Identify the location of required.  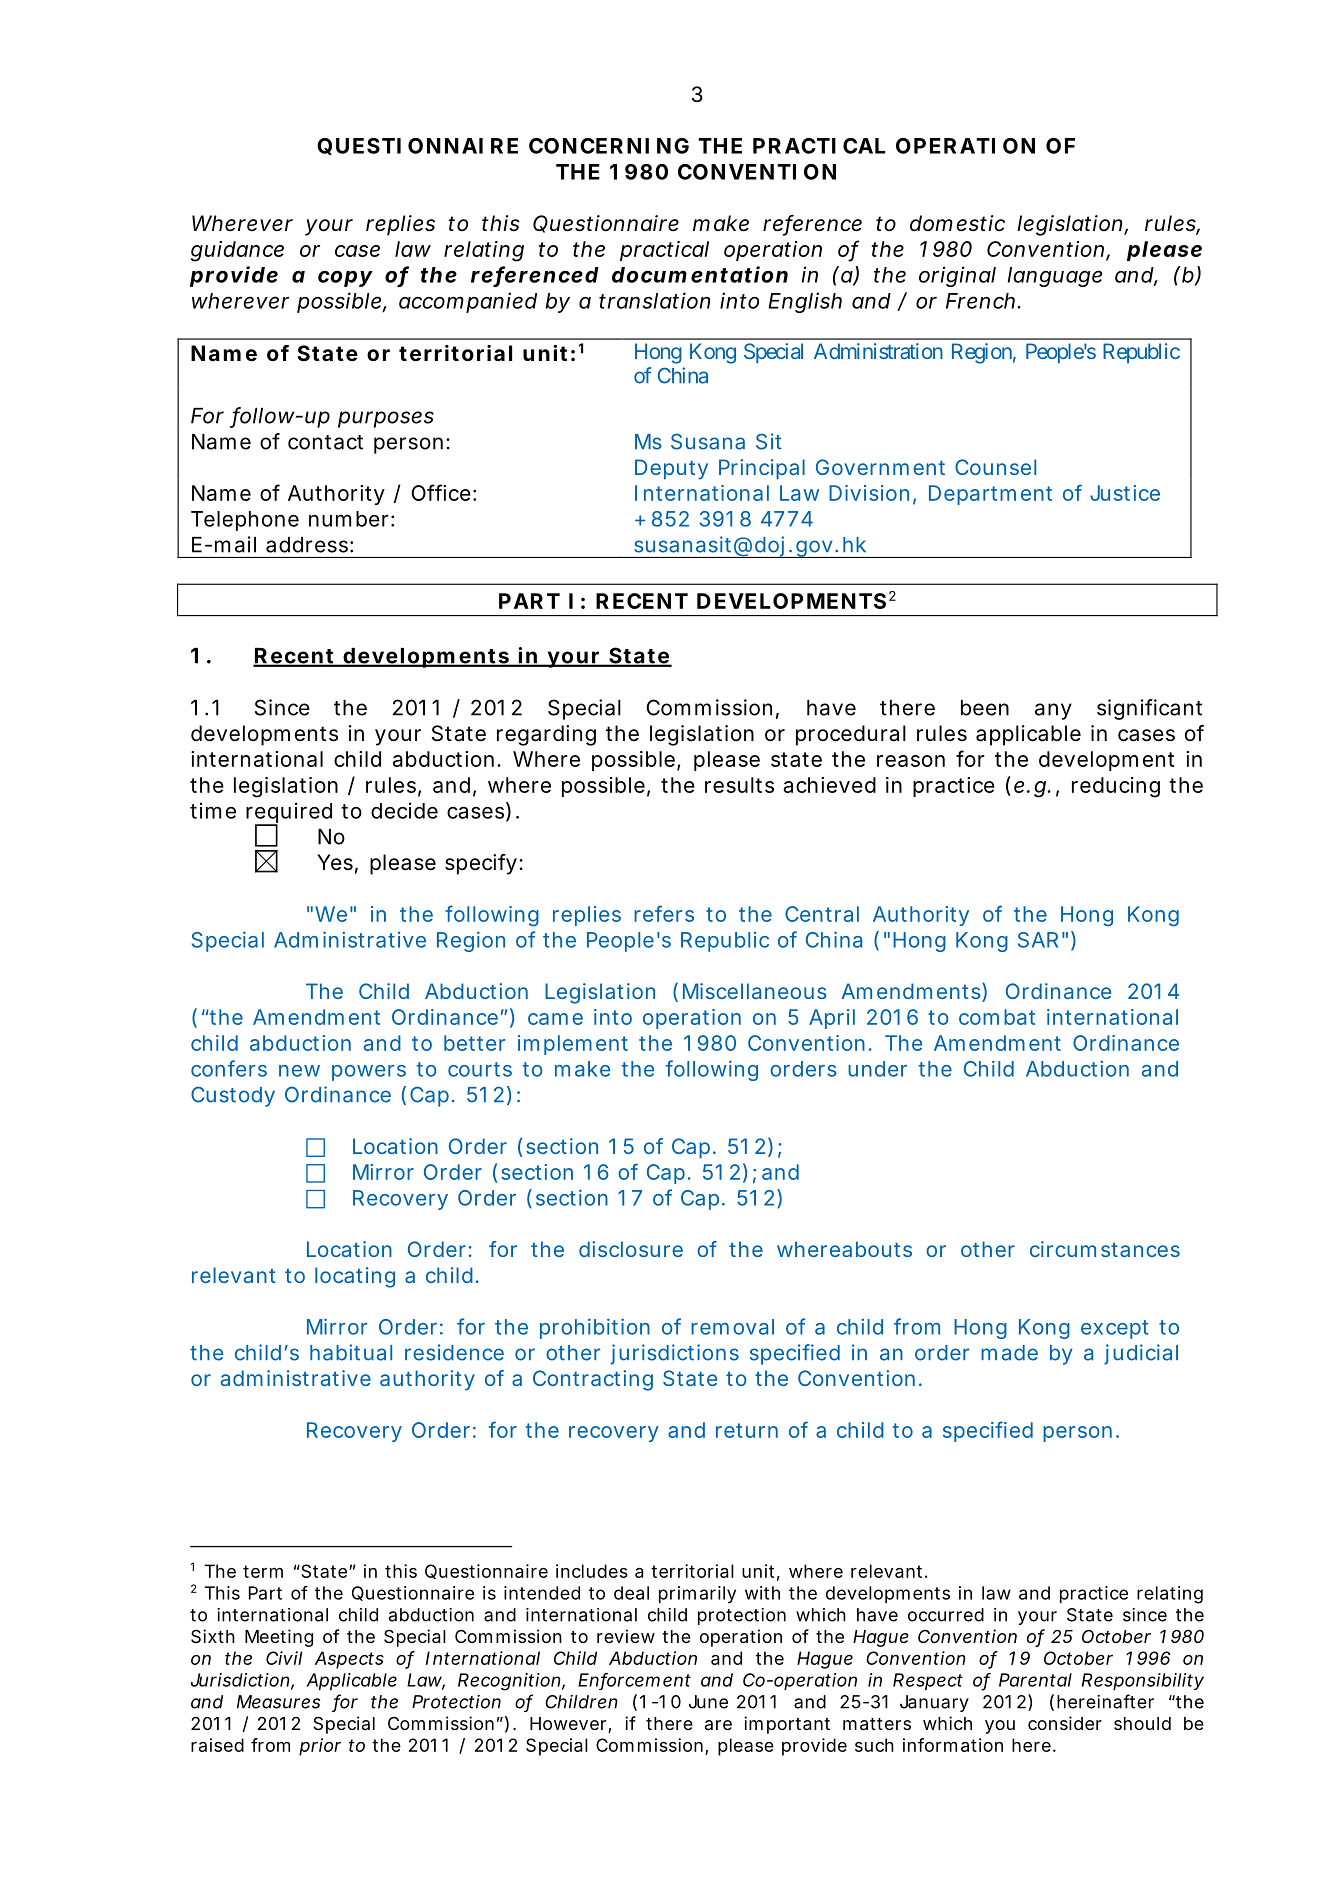
(289, 814).
